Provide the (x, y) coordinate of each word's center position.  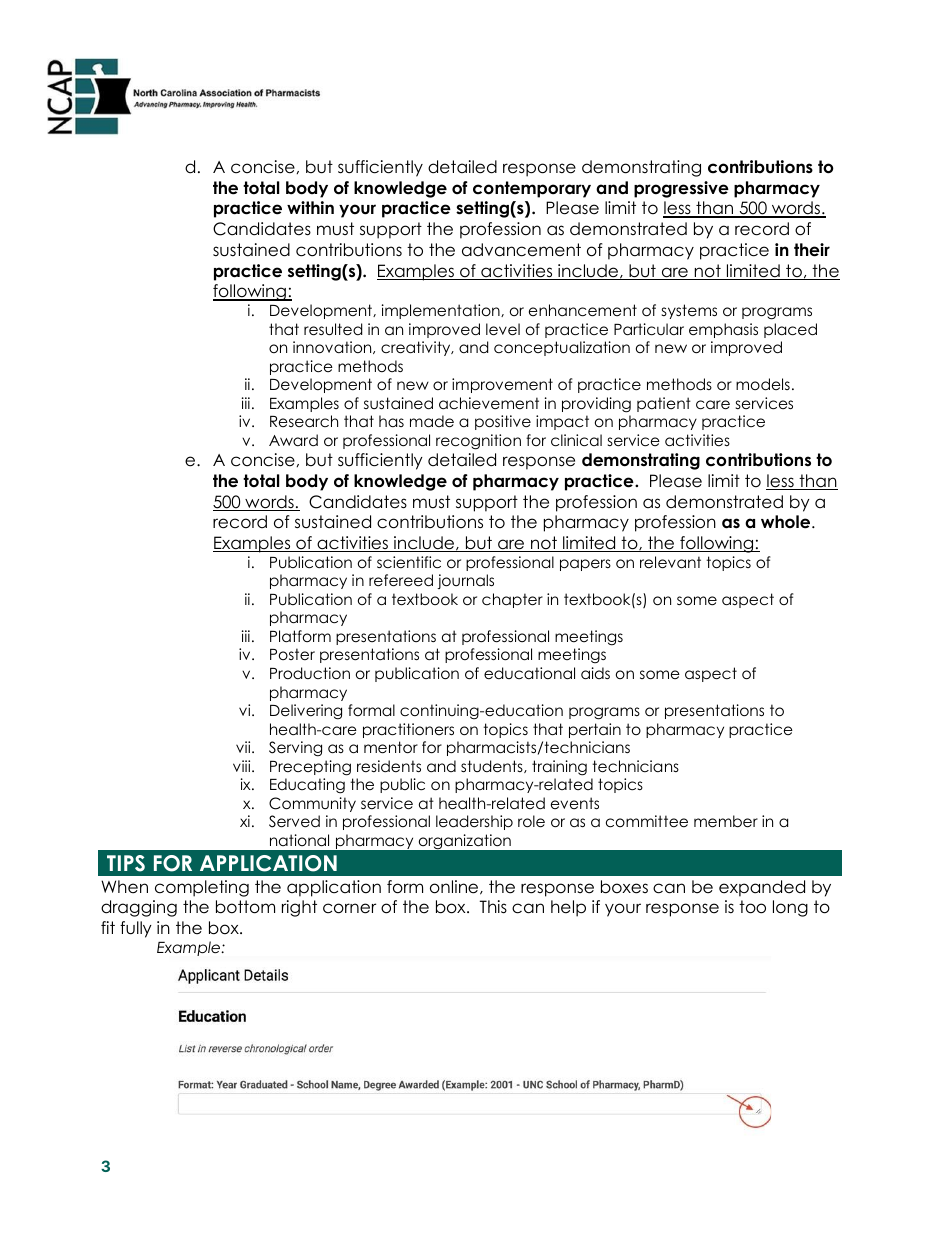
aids (595, 673)
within (310, 207)
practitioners (408, 730)
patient (664, 404)
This (493, 907)
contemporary (532, 189)
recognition (478, 442)
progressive (681, 189)
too (752, 907)
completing (202, 888)
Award (293, 440)
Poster (292, 654)
